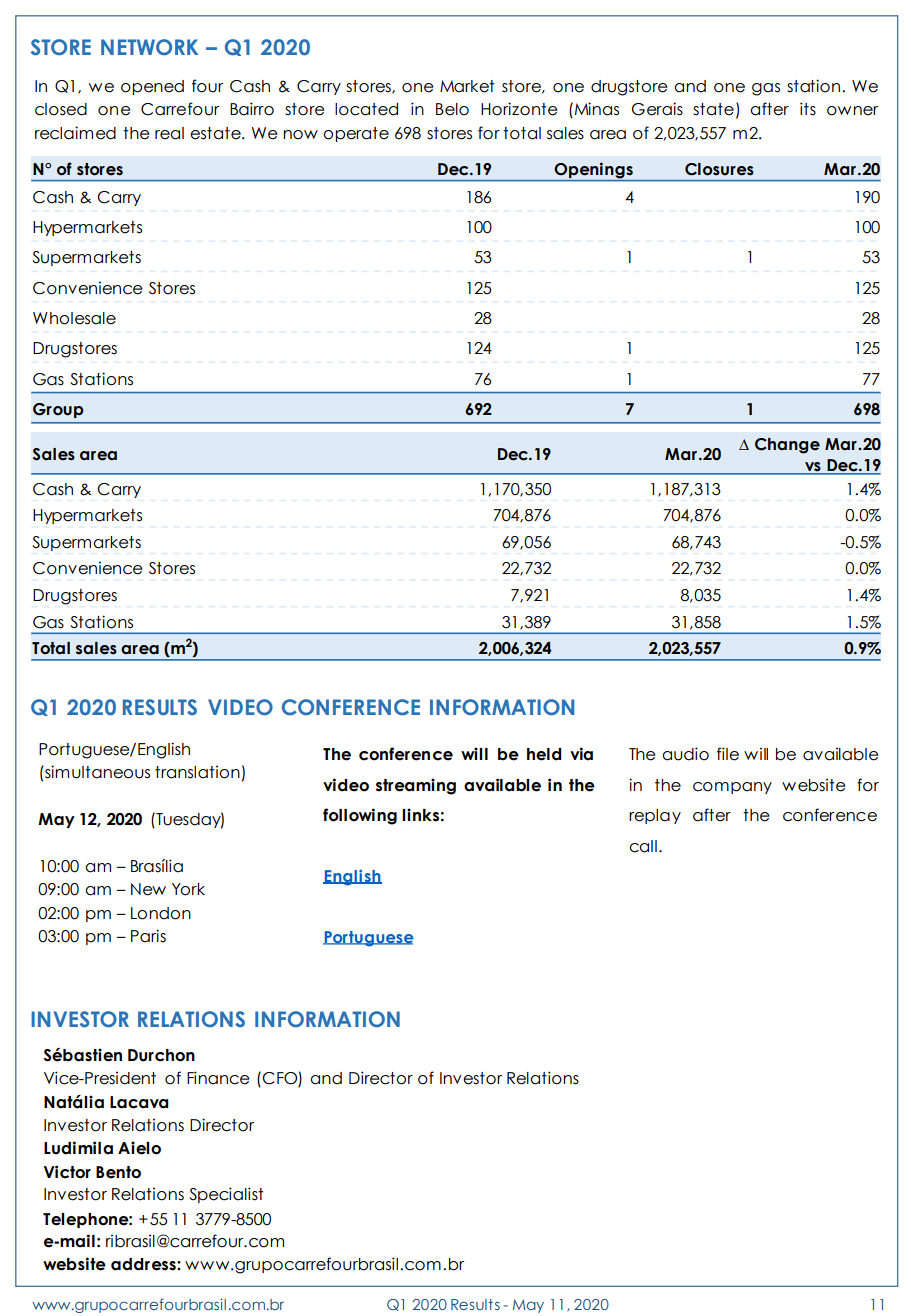 This screenshot has height=1316, width=911. What do you see at coordinates (655, 816) in the screenshot?
I see `replay` at bounding box center [655, 816].
